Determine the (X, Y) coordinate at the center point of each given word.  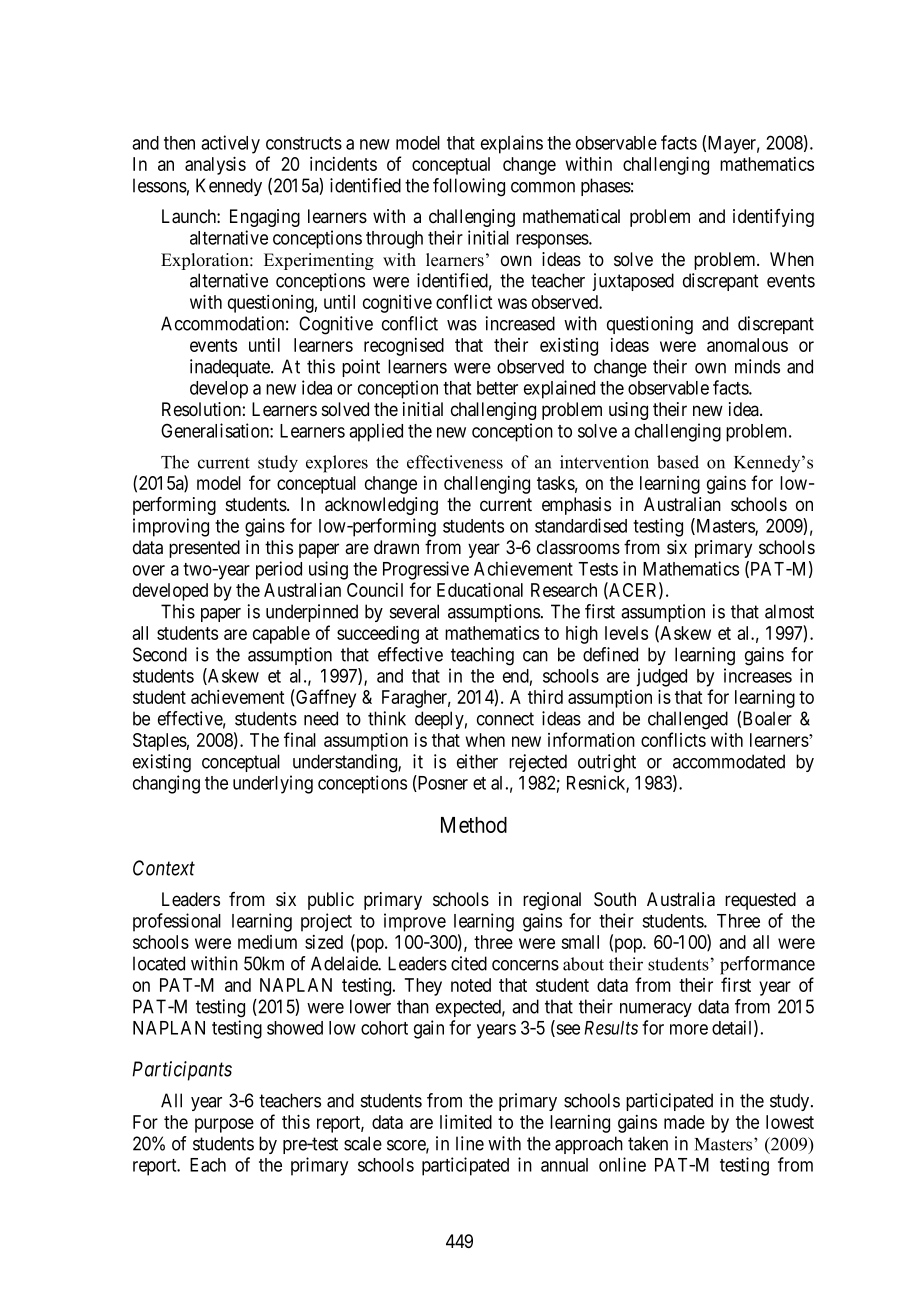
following (469, 187)
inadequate (231, 368)
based (678, 462)
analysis (215, 165)
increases (758, 675)
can (535, 656)
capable (281, 635)
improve (415, 922)
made (684, 1122)
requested (760, 901)
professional (177, 922)
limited (466, 1122)
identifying (773, 218)
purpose (224, 1125)
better (497, 388)
